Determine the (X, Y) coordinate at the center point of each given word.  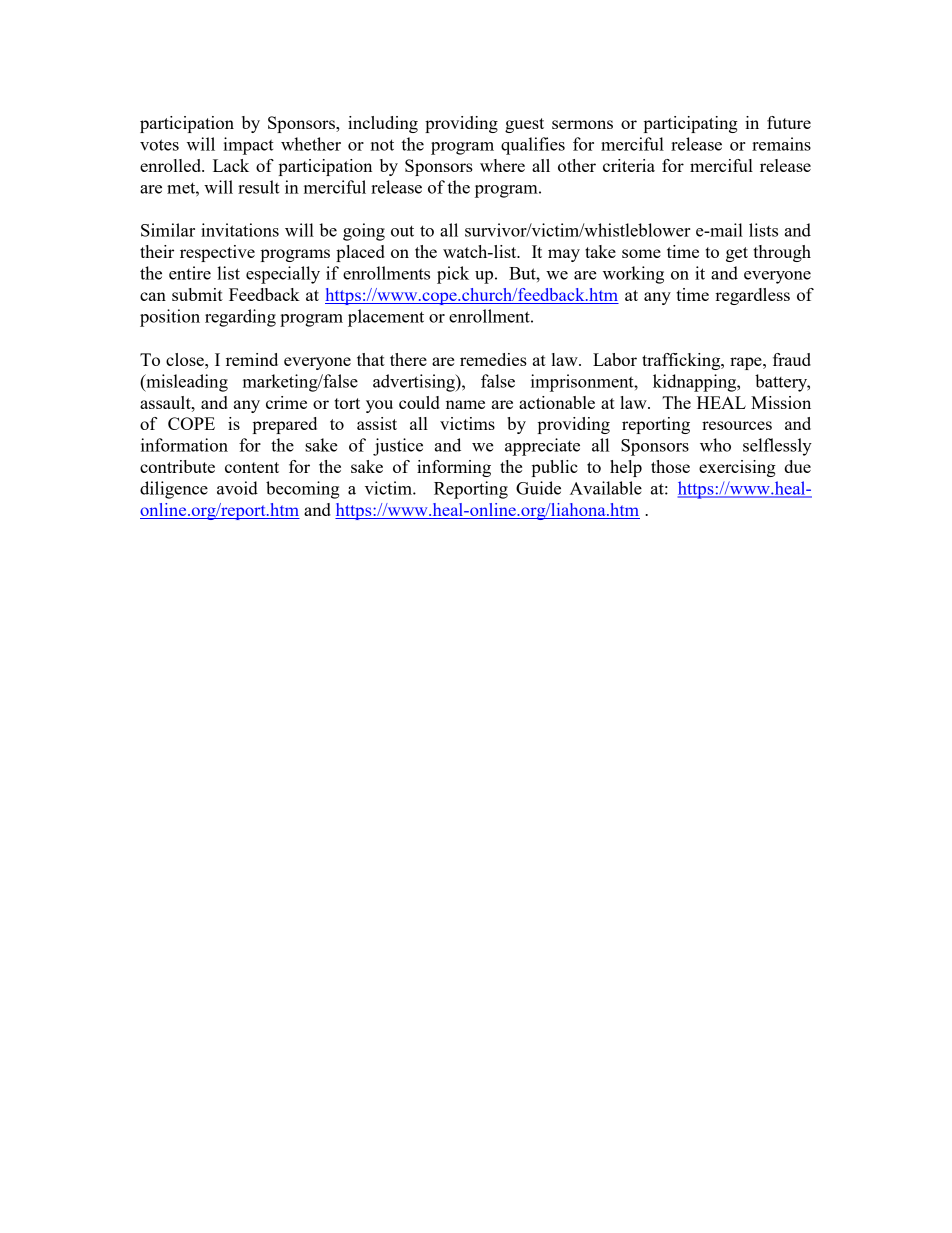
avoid (237, 488)
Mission (781, 402)
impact (248, 146)
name (465, 404)
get (737, 254)
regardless (752, 296)
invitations (240, 230)
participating (691, 124)
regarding (240, 318)
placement (386, 318)
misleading (186, 383)
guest (524, 125)
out (402, 231)
